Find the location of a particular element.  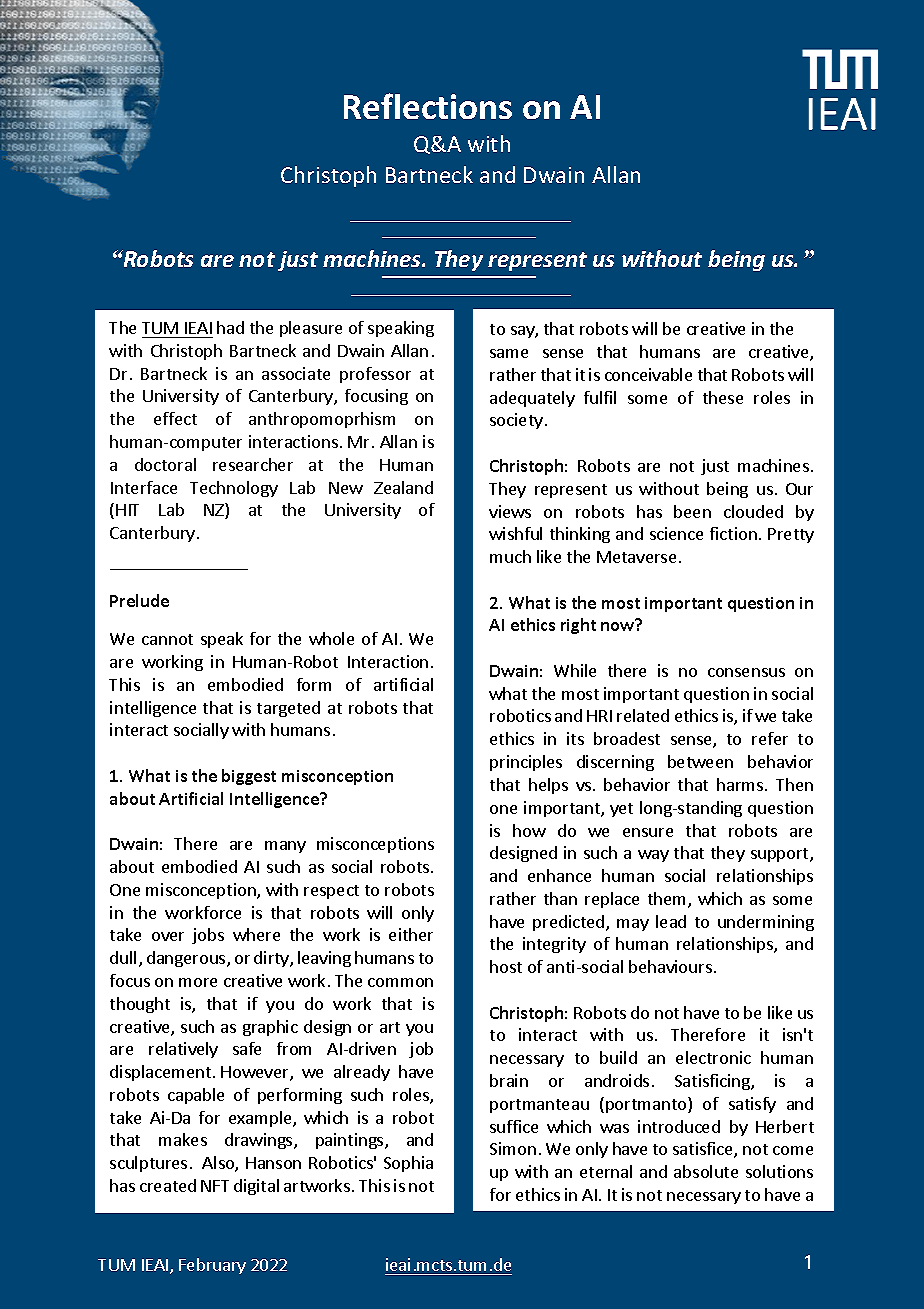

principles is located at coordinates (526, 763).
